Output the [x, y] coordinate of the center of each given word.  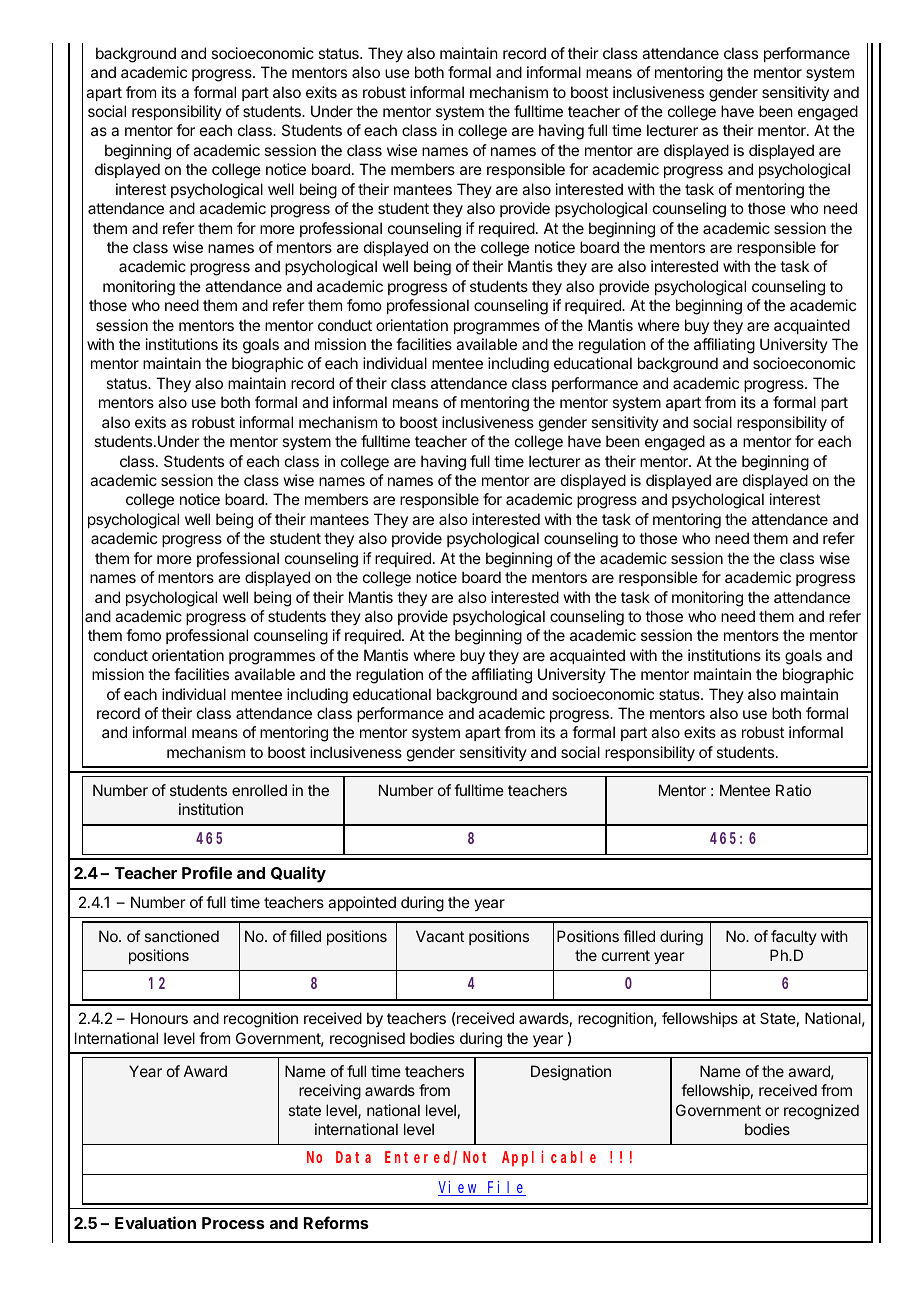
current [626, 955]
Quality [298, 874]
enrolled [259, 790]
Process [233, 1223]
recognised [367, 1040]
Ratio [793, 790]
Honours [159, 1018]
